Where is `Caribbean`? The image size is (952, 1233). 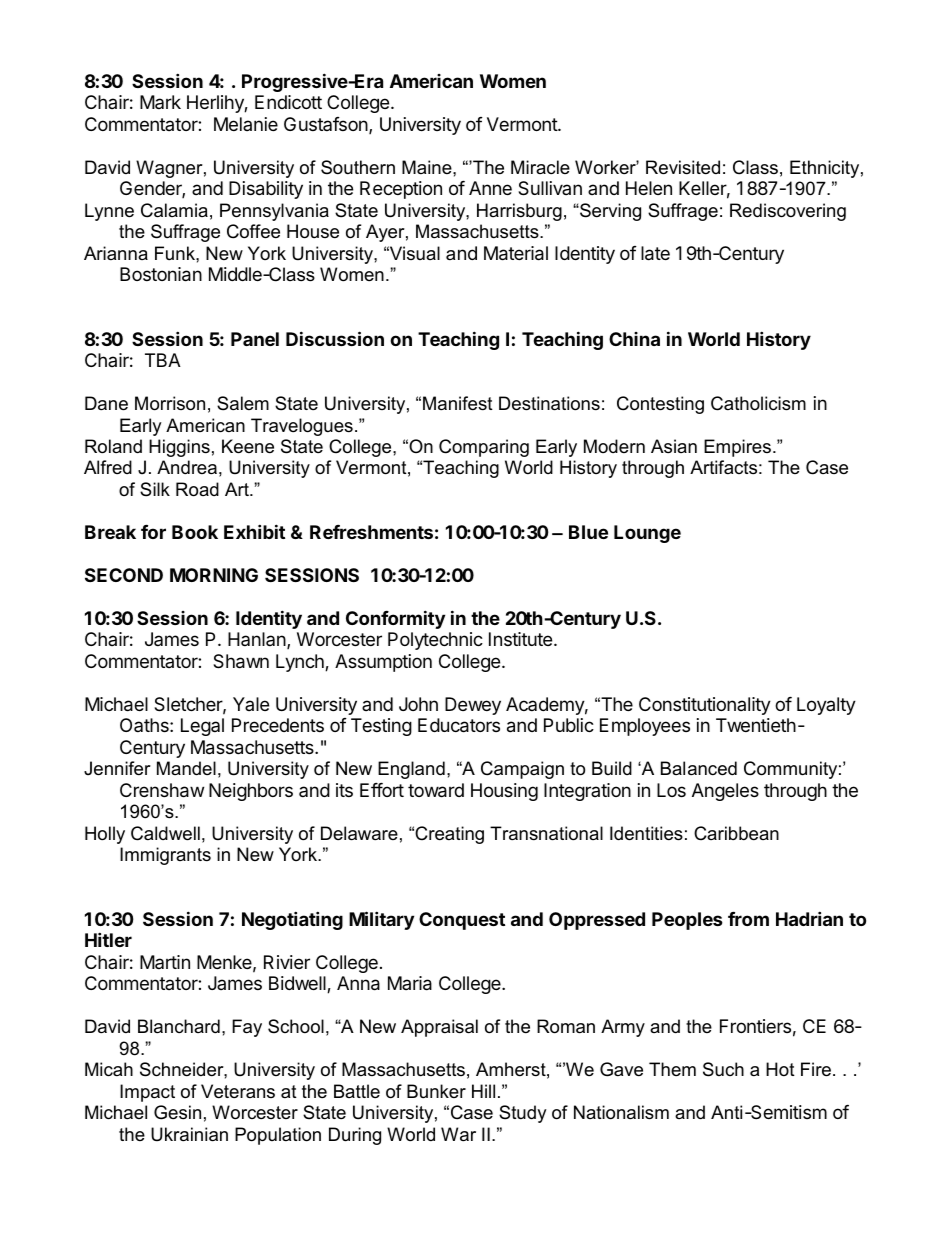
Caribbean is located at coordinates (736, 833).
